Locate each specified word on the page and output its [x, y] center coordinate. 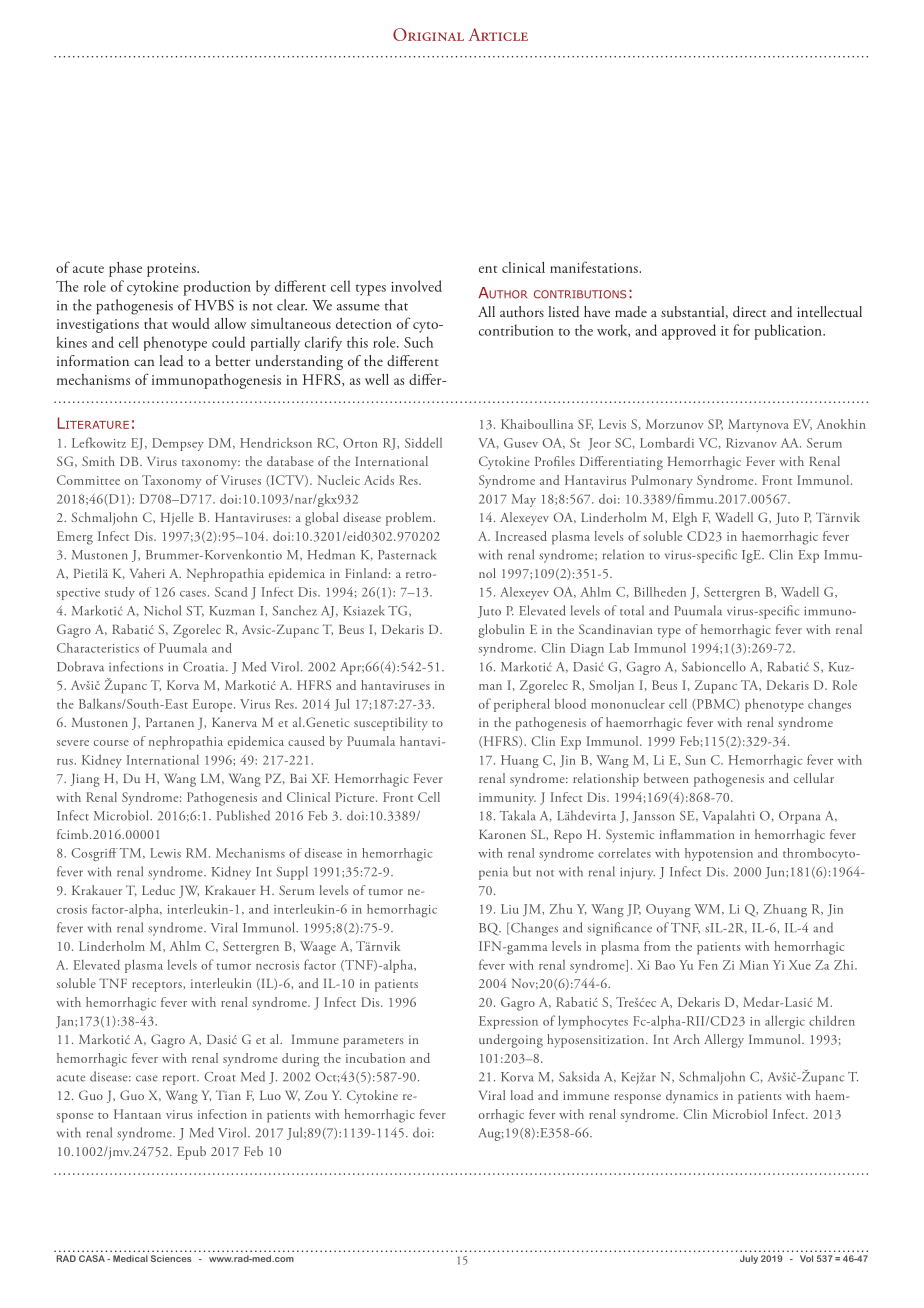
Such [418, 342]
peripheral [522, 705]
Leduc [158, 890]
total [632, 610]
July [749, 1259]
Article [498, 34]
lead [171, 361]
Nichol [162, 610]
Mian [754, 965]
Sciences [171, 1258]
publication [789, 332]
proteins [172, 270]
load [522, 1095]
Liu [510, 909]
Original [428, 34]
